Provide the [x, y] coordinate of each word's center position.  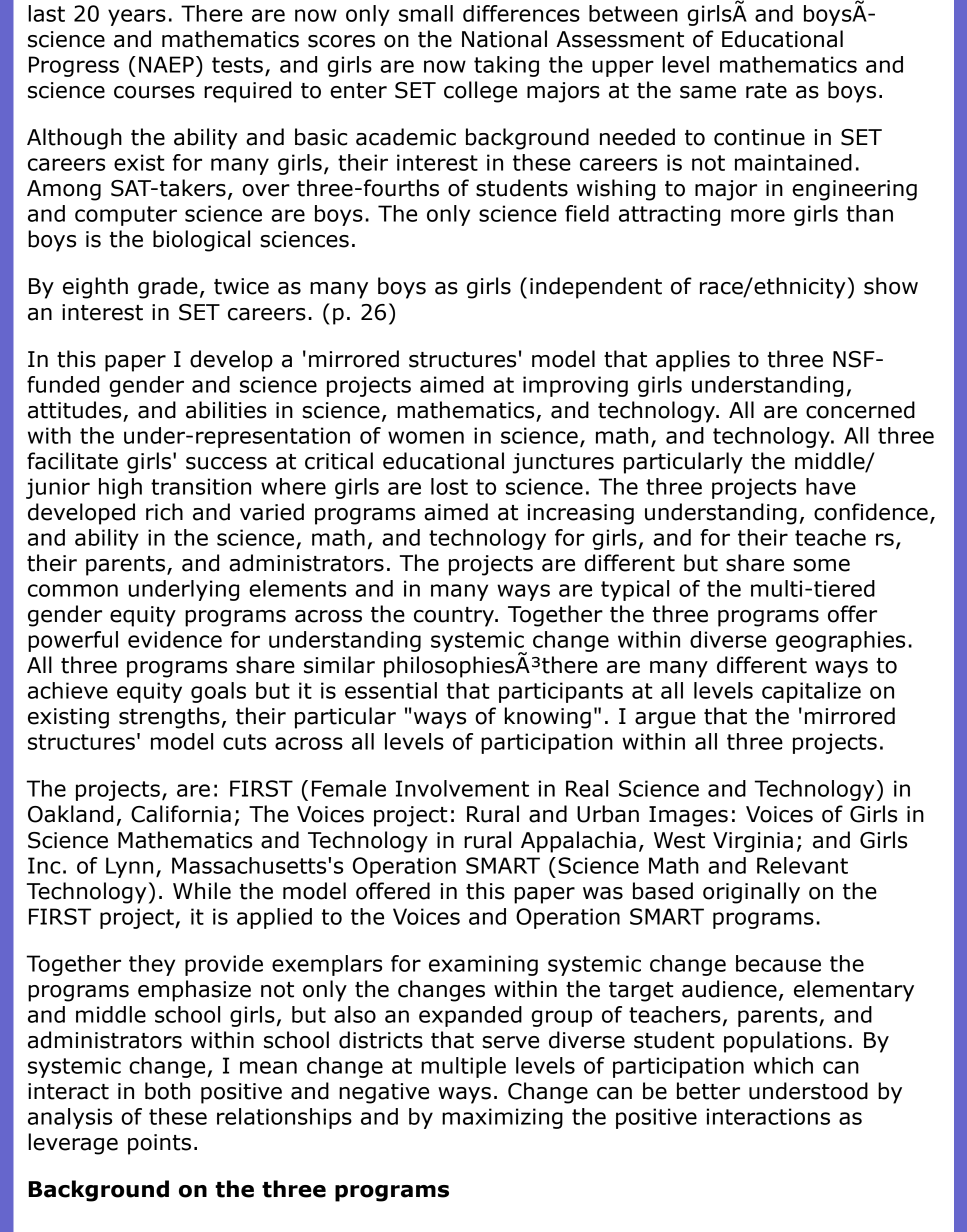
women [426, 437]
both [167, 1091]
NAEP [166, 64]
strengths [169, 718]
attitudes [74, 410]
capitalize [811, 692]
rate [766, 91]
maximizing [502, 1118]
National [504, 39]
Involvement [462, 788]
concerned [860, 410]
